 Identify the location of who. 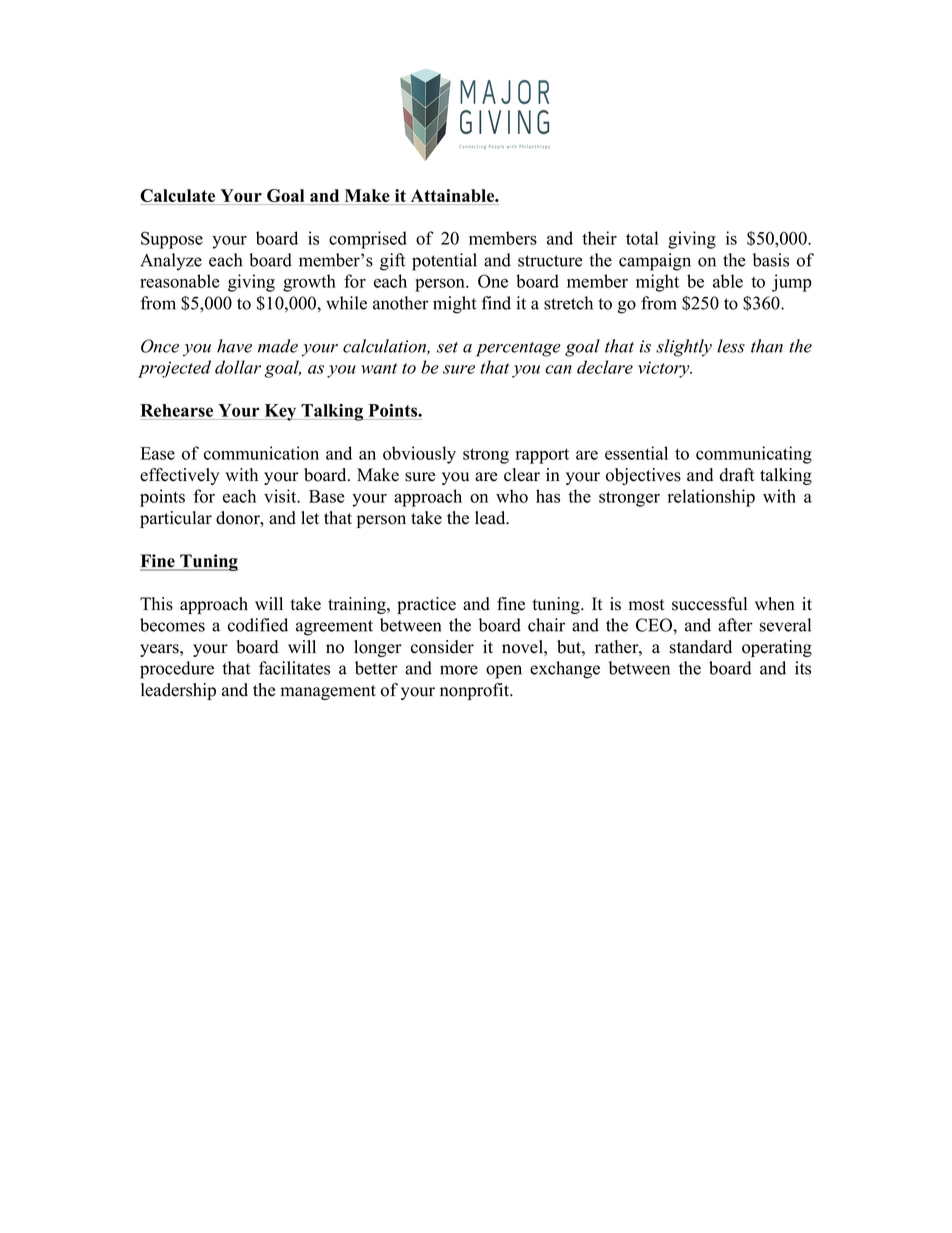
(512, 496).
